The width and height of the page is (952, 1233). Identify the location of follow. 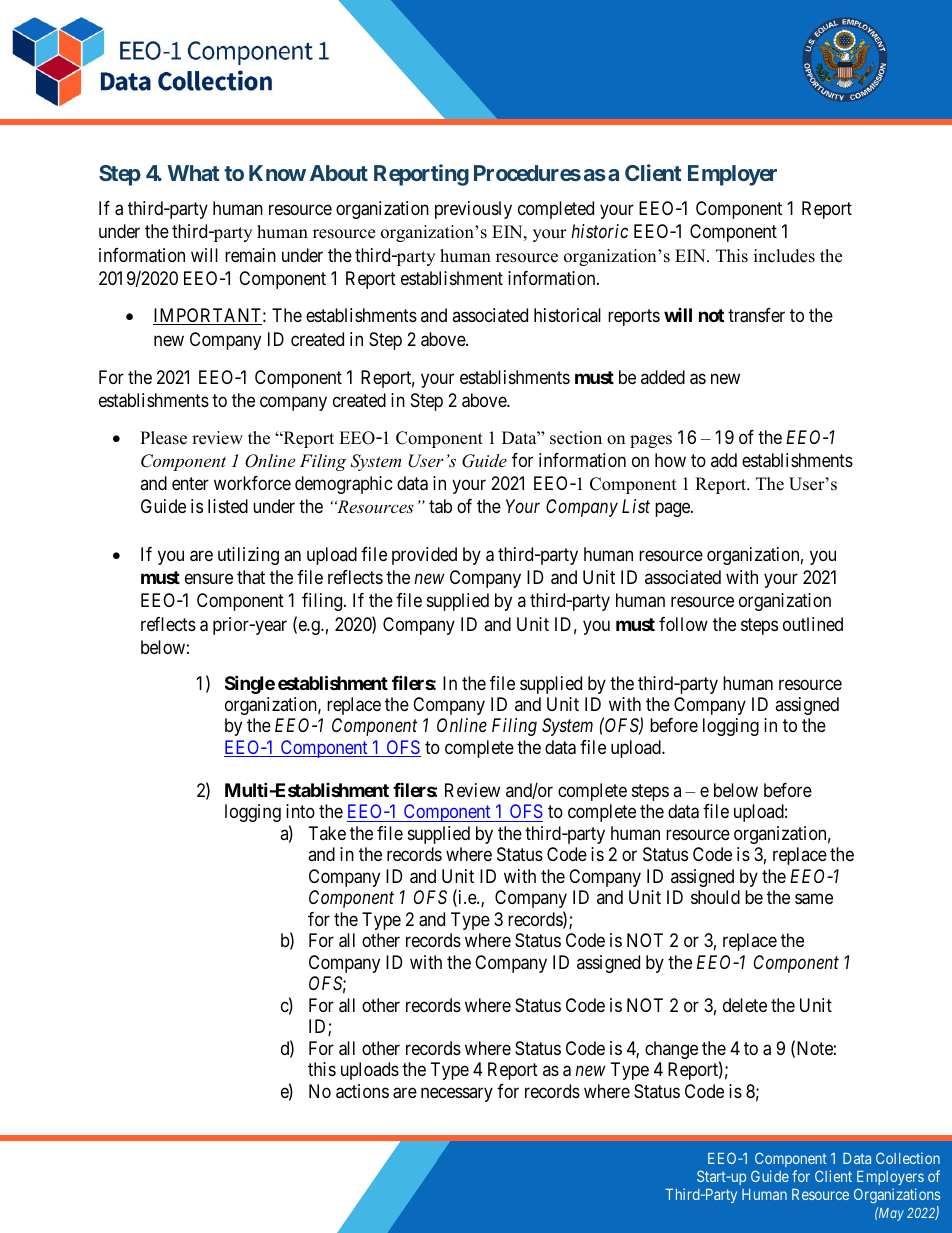
(683, 624).
